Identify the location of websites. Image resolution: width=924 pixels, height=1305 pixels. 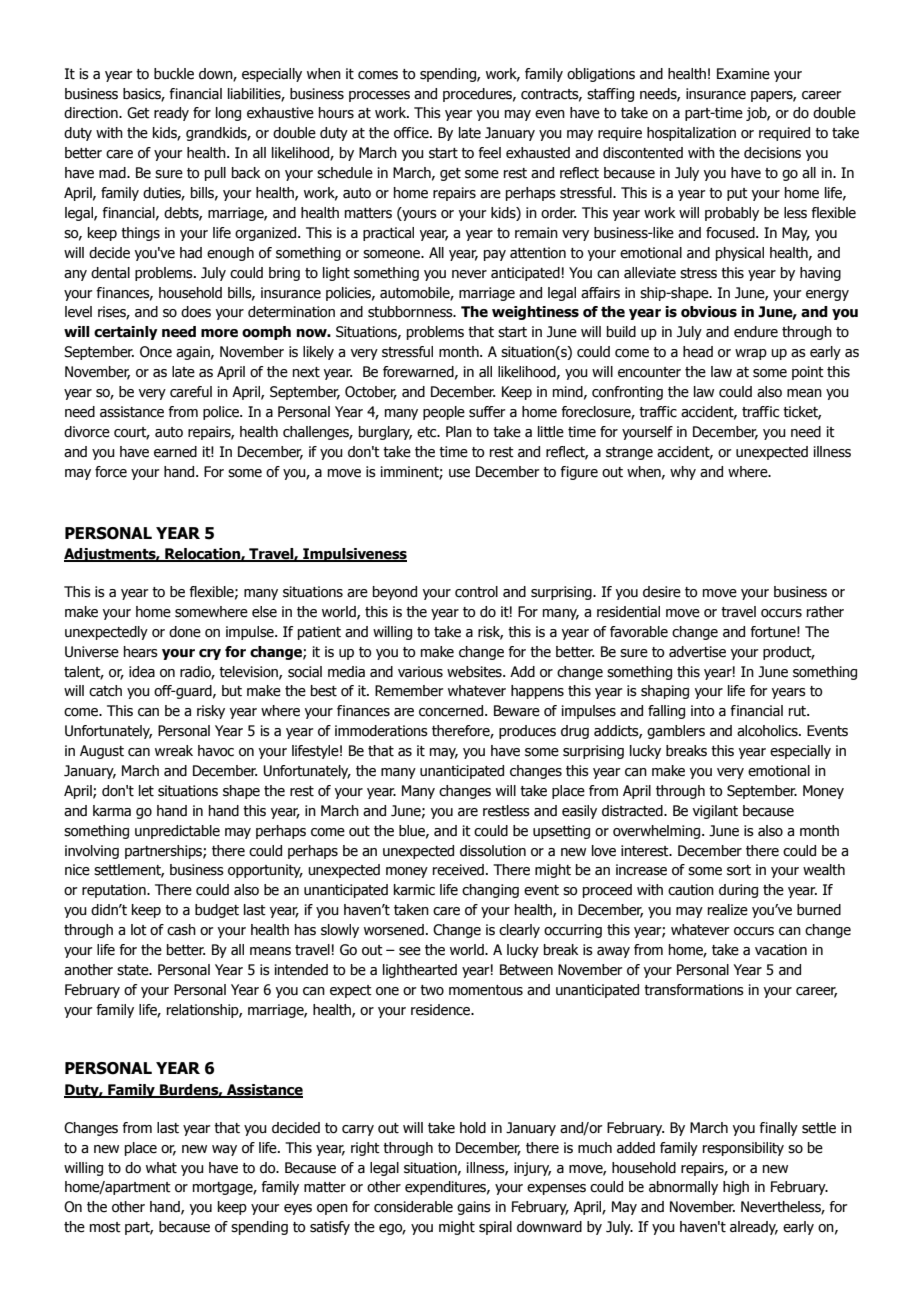
(475, 672).
